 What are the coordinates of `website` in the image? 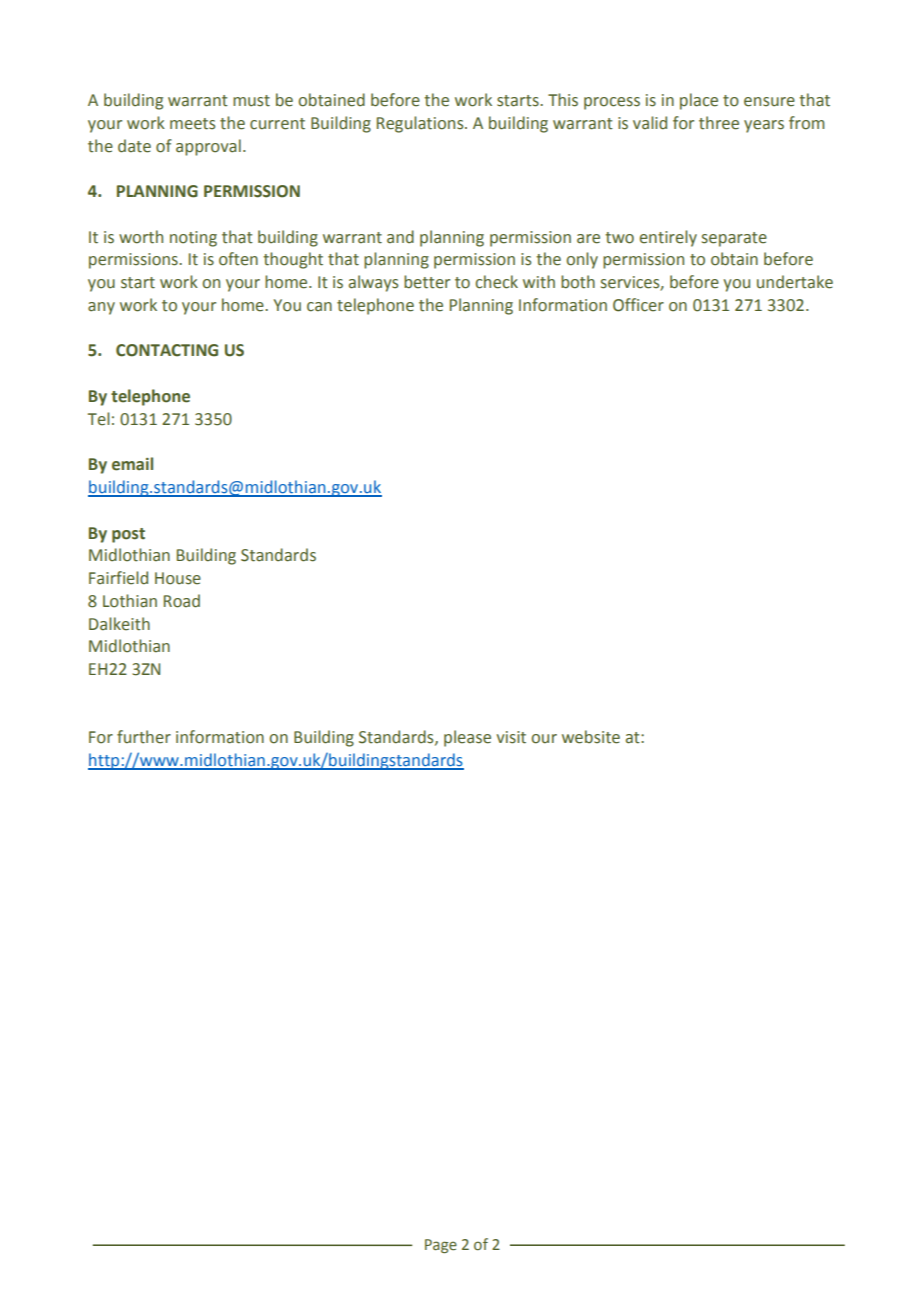 It's located at (591, 737).
